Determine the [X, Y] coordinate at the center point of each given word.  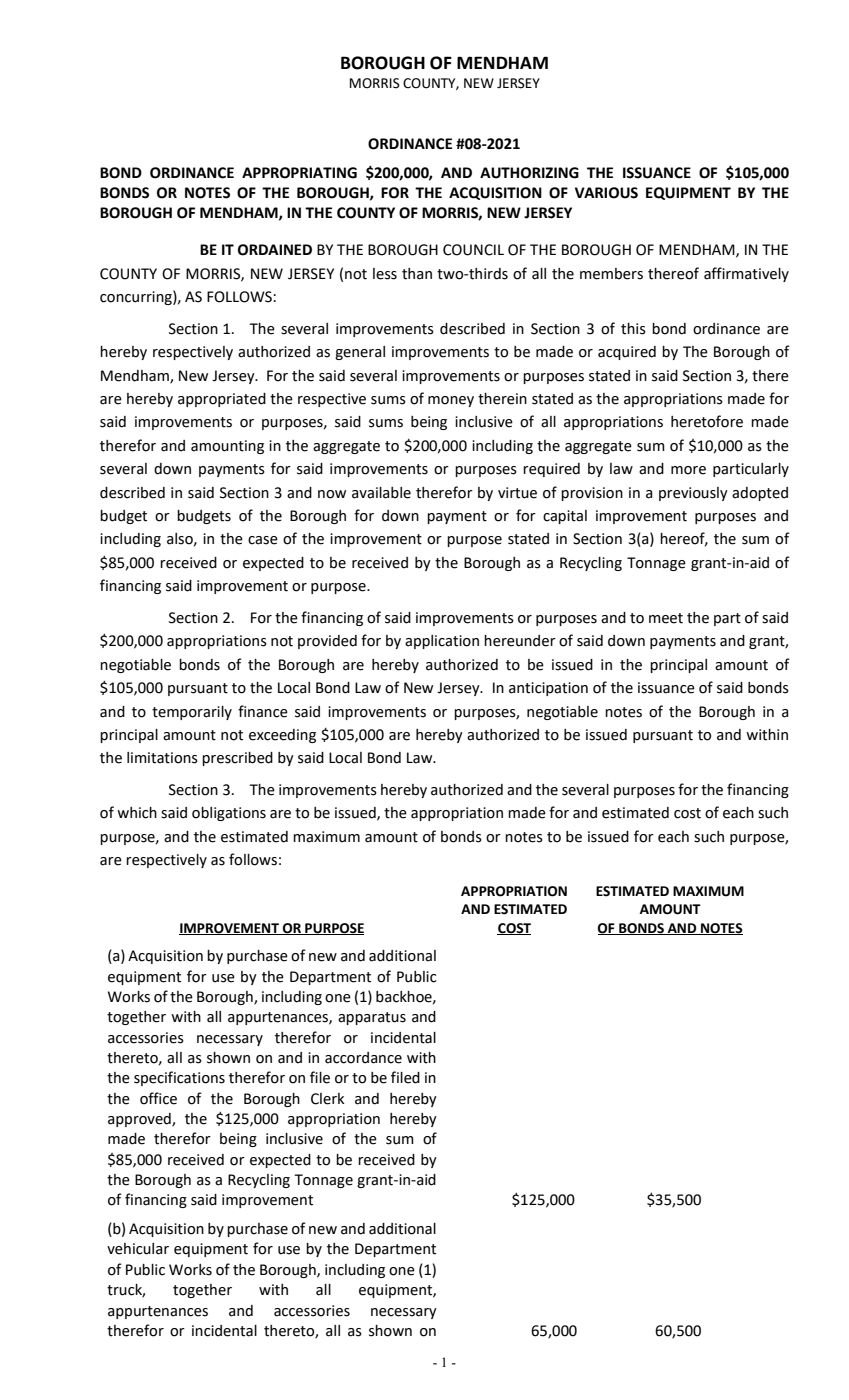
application [442, 642]
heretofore [707, 421]
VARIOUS [606, 193]
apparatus [372, 1018]
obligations [229, 814]
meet [666, 618]
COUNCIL [473, 250]
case [263, 540]
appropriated [222, 400]
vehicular [138, 1249]
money [451, 401]
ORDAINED [275, 250]
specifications [179, 1078]
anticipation [548, 689]
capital [565, 517]
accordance [363, 1058]
